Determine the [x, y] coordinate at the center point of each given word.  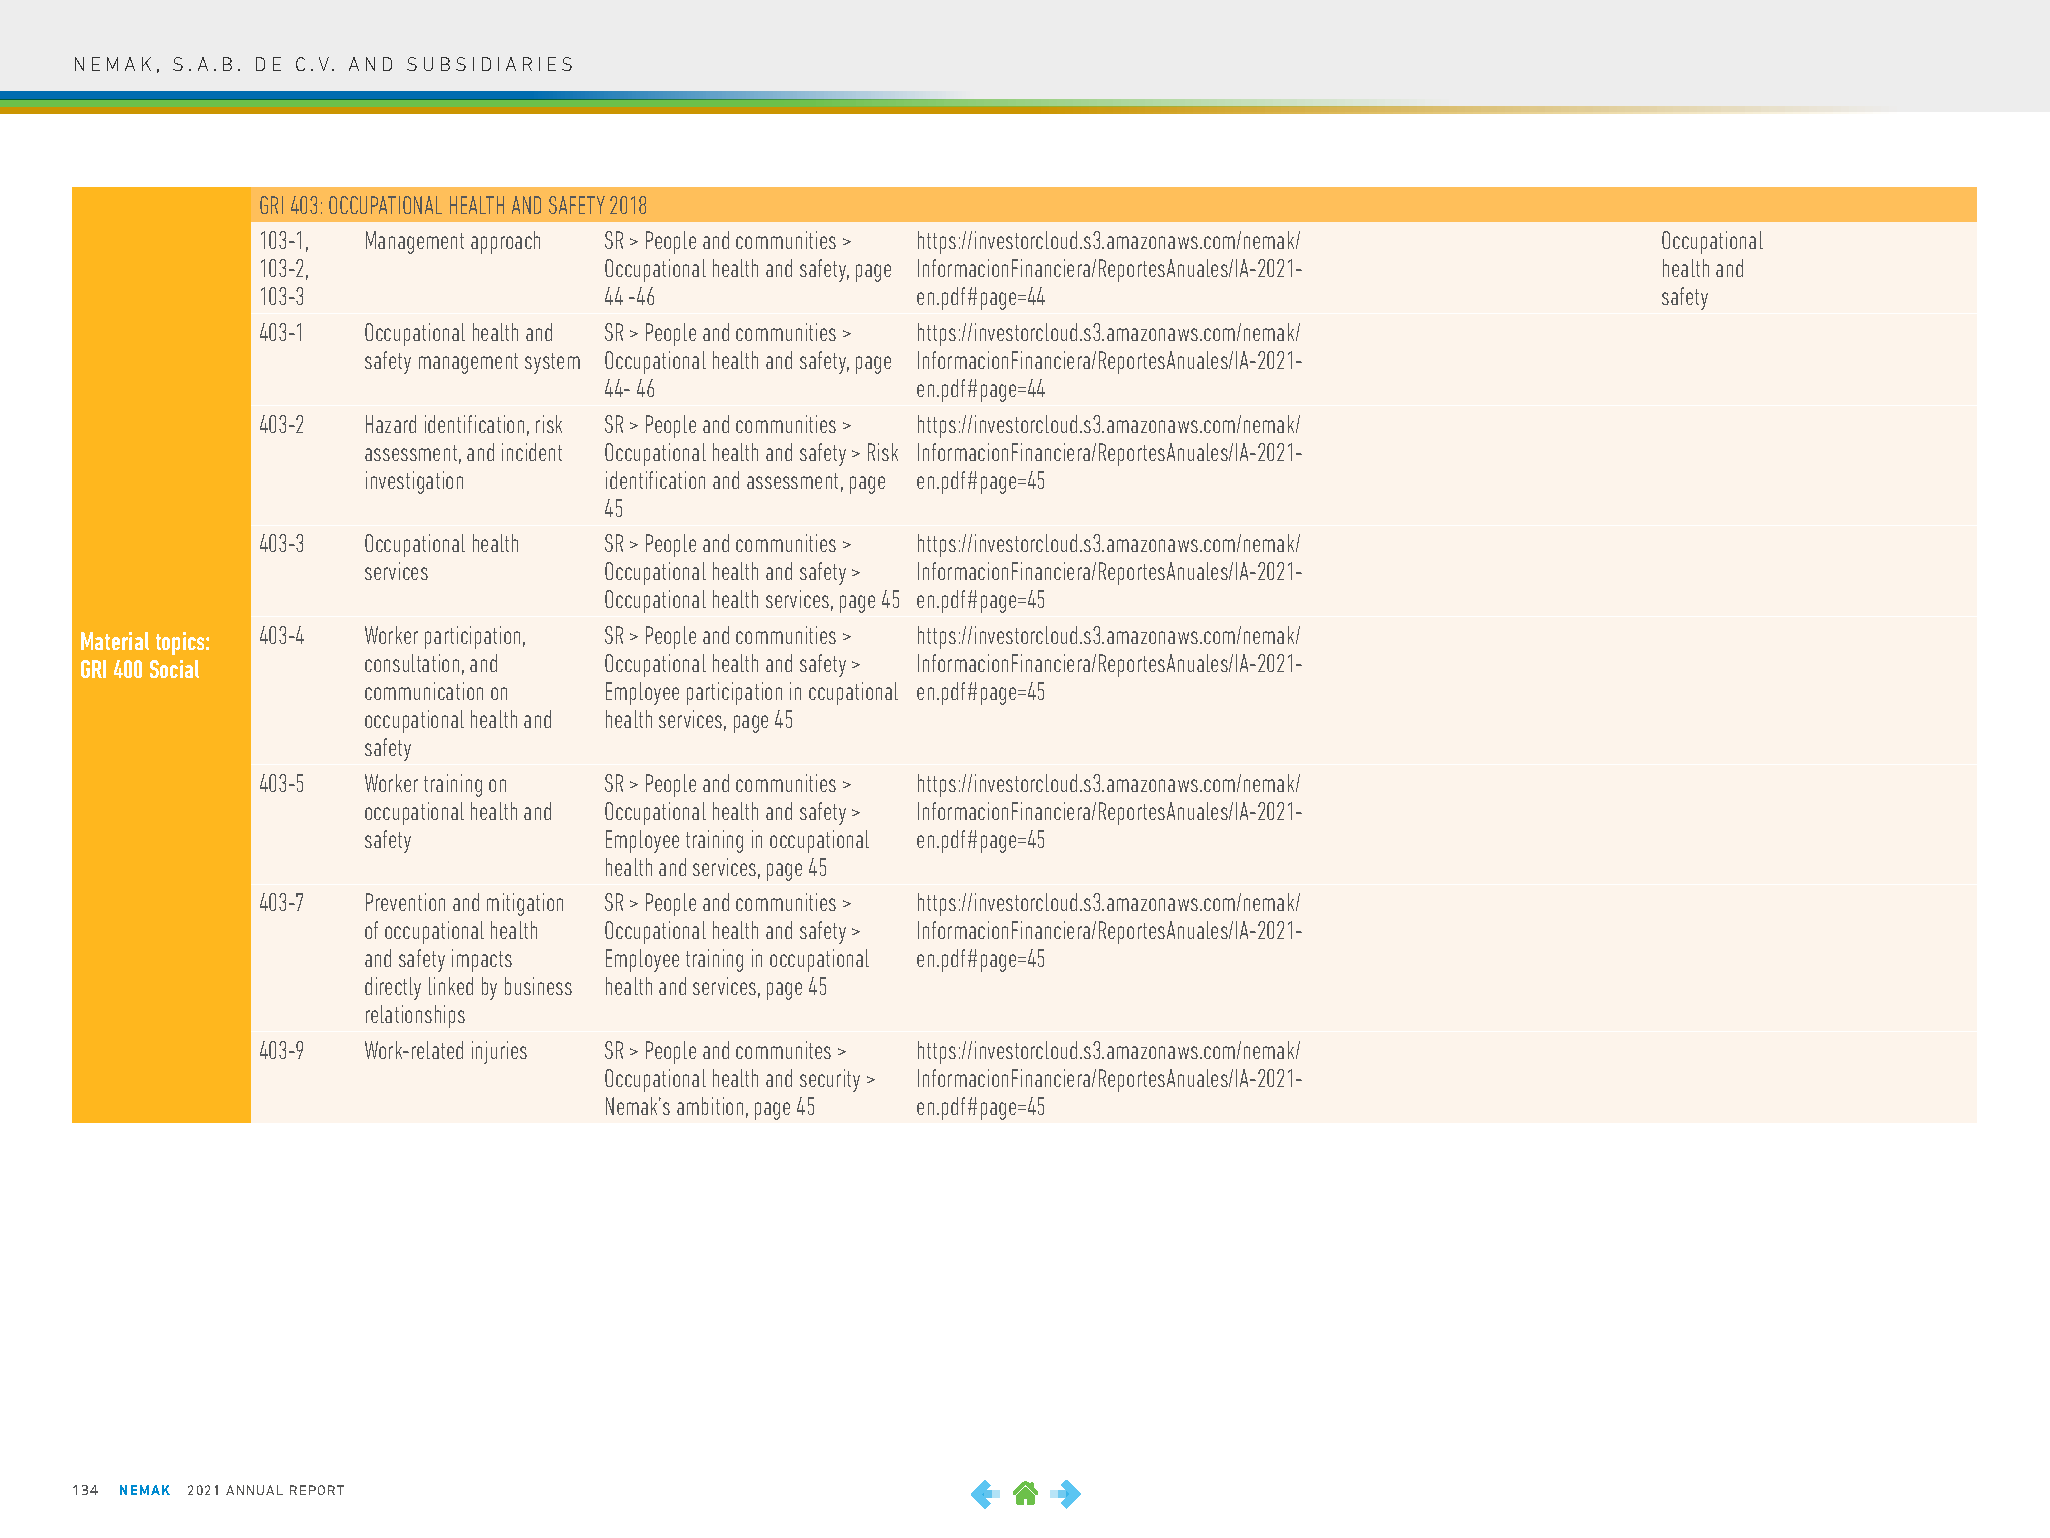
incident [532, 452]
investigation [414, 482]
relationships [415, 1016]
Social [174, 669]
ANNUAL [254, 1490]
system [552, 363]
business [538, 986]
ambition [710, 1106]
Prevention [405, 902]
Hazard [391, 424]
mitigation [525, 904]
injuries [499, 1052]
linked [451, 986]
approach [505, 242]
